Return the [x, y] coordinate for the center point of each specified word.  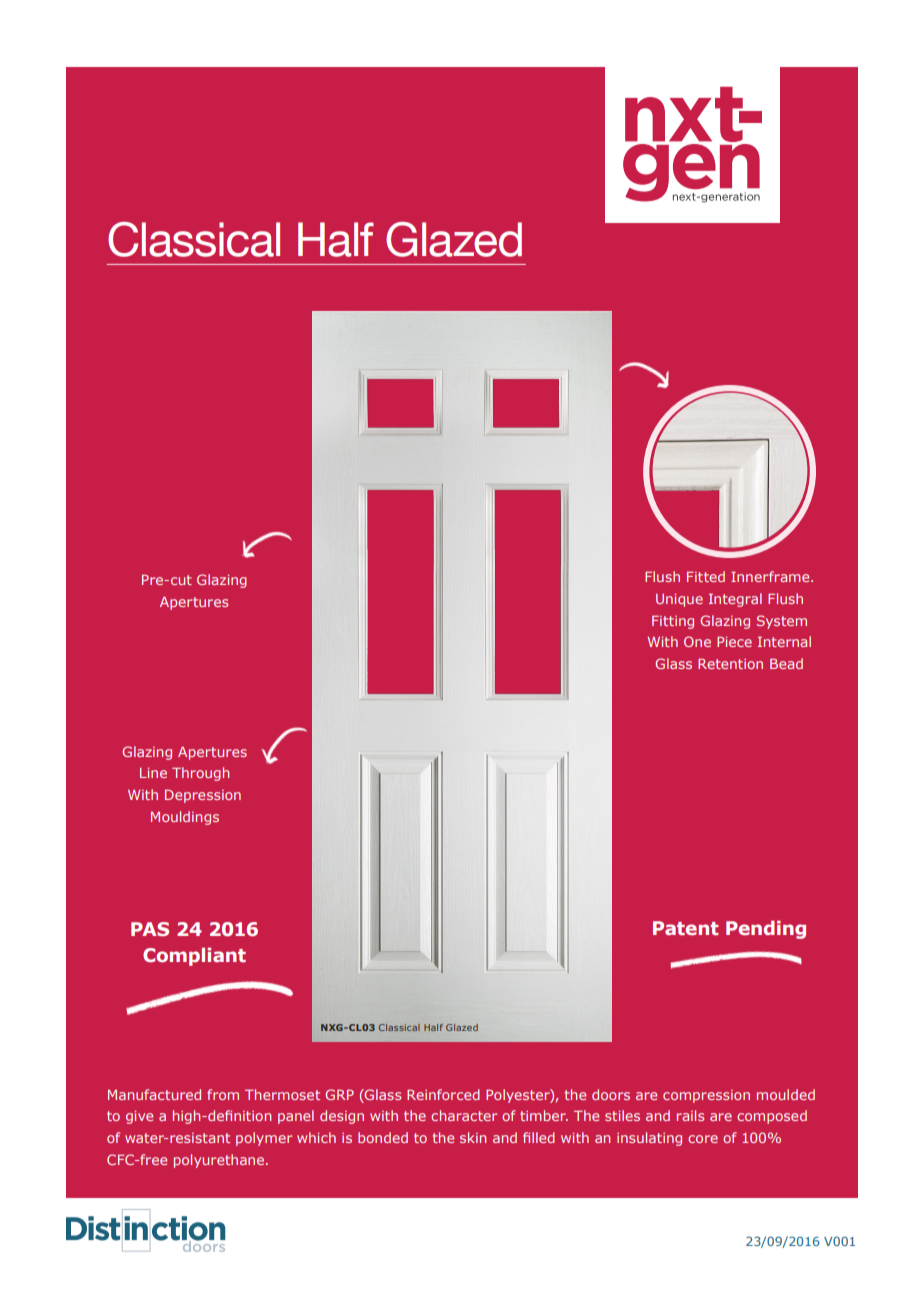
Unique [679, 600]
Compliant [194, 956]
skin [473, 1137]
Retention [730, 664]
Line [153, 773]
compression [706, 1096]
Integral [735, 600]
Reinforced [443, 1094]
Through [200, 774]
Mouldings [185, 818]
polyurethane [220, 1161]
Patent [686, 928]
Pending [766, 929]
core [703, 1139]
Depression [203, 796]
